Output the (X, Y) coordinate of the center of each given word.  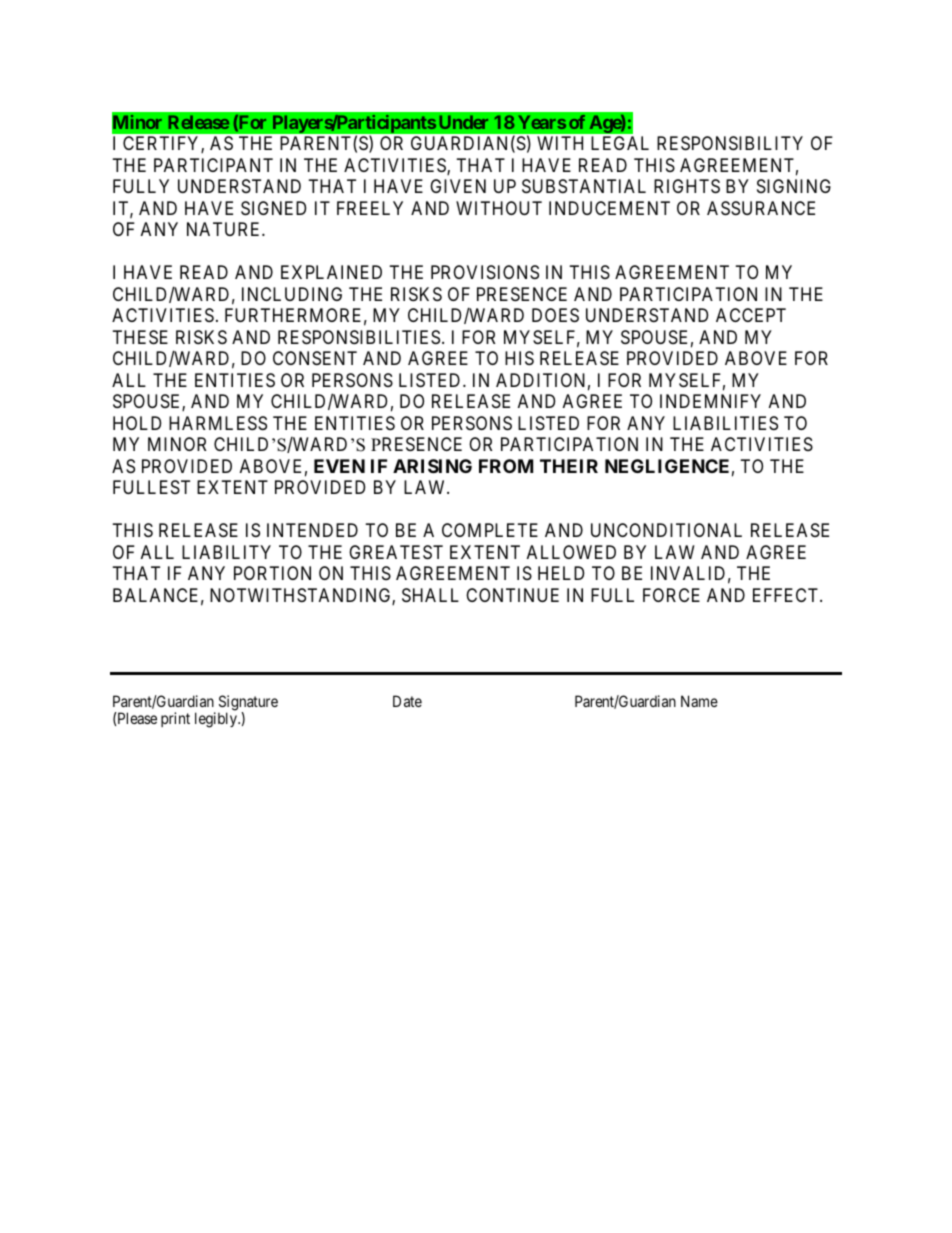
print (175, 719)
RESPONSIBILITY (730, 143)
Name (699, 701)
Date (407, 701)
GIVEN (458, 186)
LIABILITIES (725, 423)
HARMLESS (218, 423)
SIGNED (273, 208)
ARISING (432, 466)
